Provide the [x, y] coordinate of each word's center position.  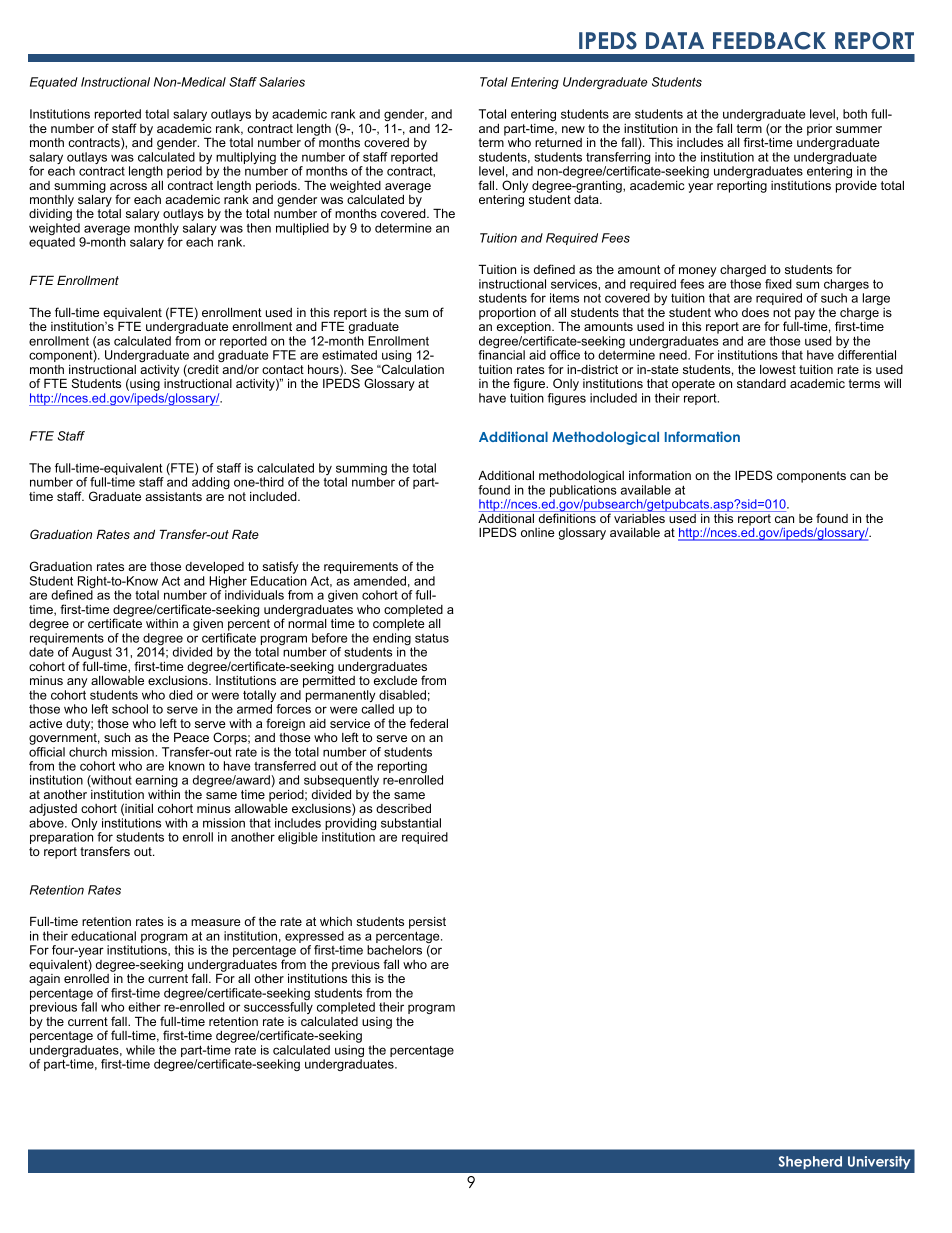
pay [805, 316]
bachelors [394, 950]
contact [283, 369]
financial [501, 355]
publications [583, 492]
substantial [411, 823]
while [140, 1050]
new [573, 129]
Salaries [282, 82]
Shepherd [810, 1162]
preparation [61, 838]
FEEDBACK [769, 41]
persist [427, 923]
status [432, 638]
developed [214, 568]
